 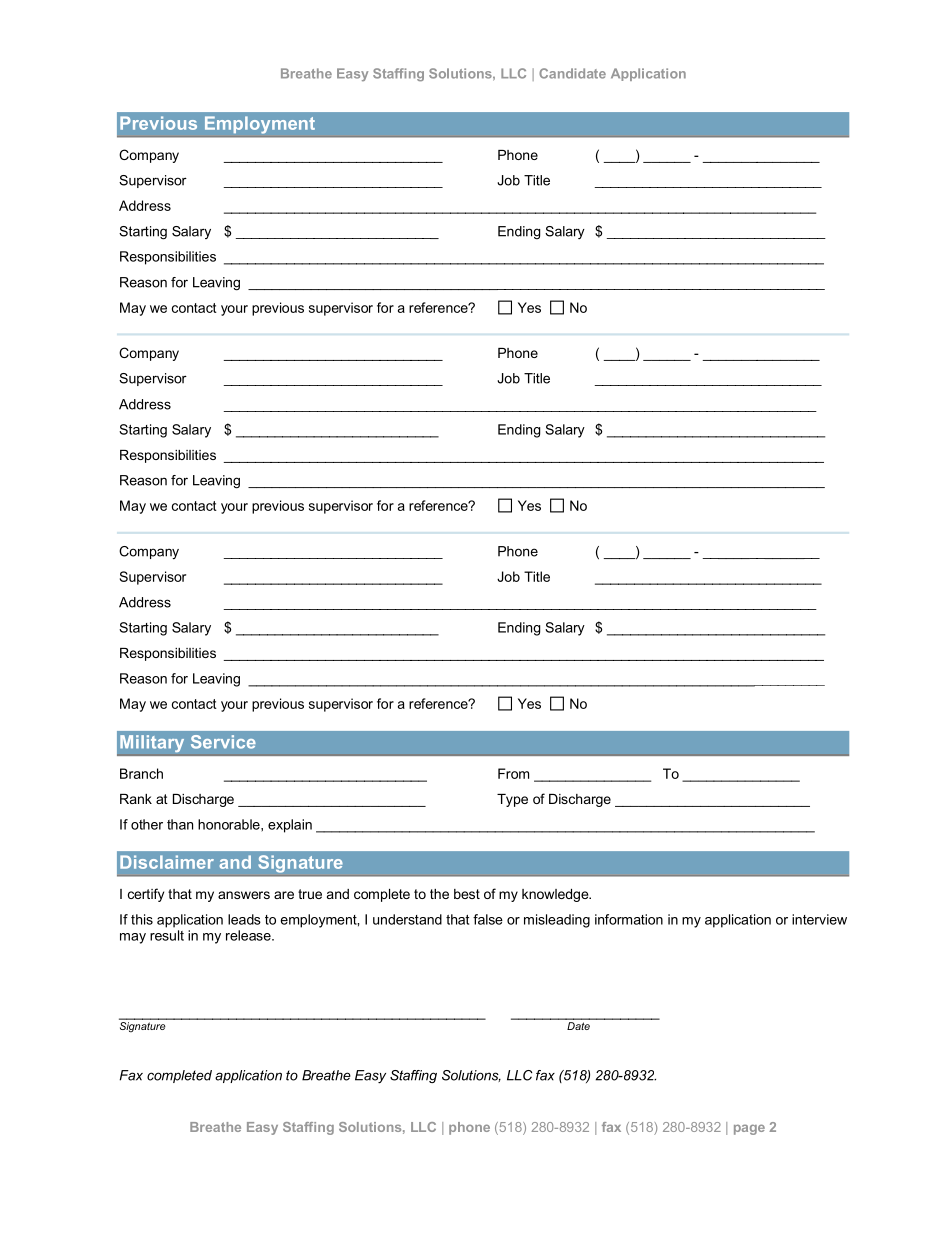 I want to click on From, so click(x=513, y=773).
